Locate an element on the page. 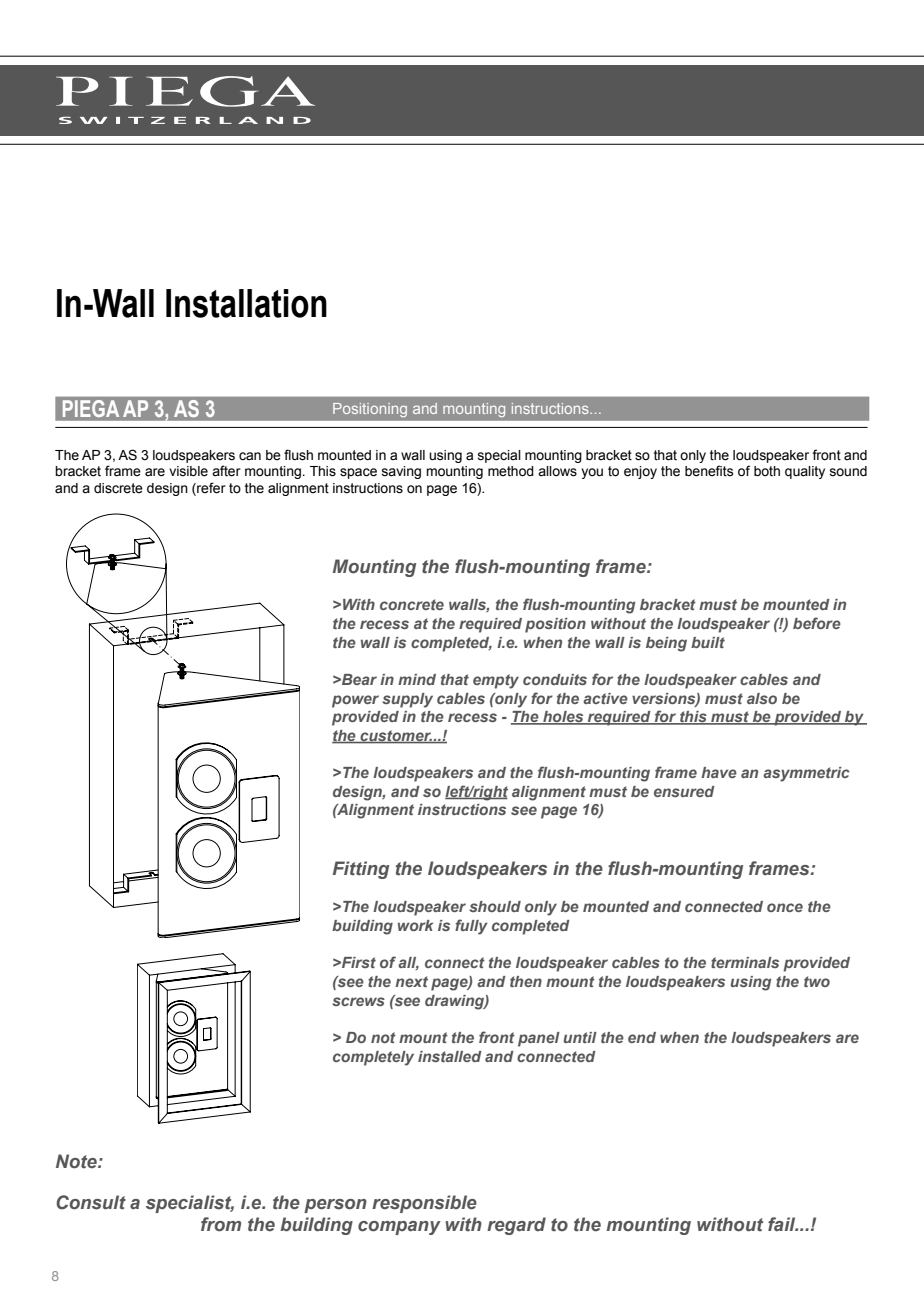  both is located at coordinates (767, 471).
